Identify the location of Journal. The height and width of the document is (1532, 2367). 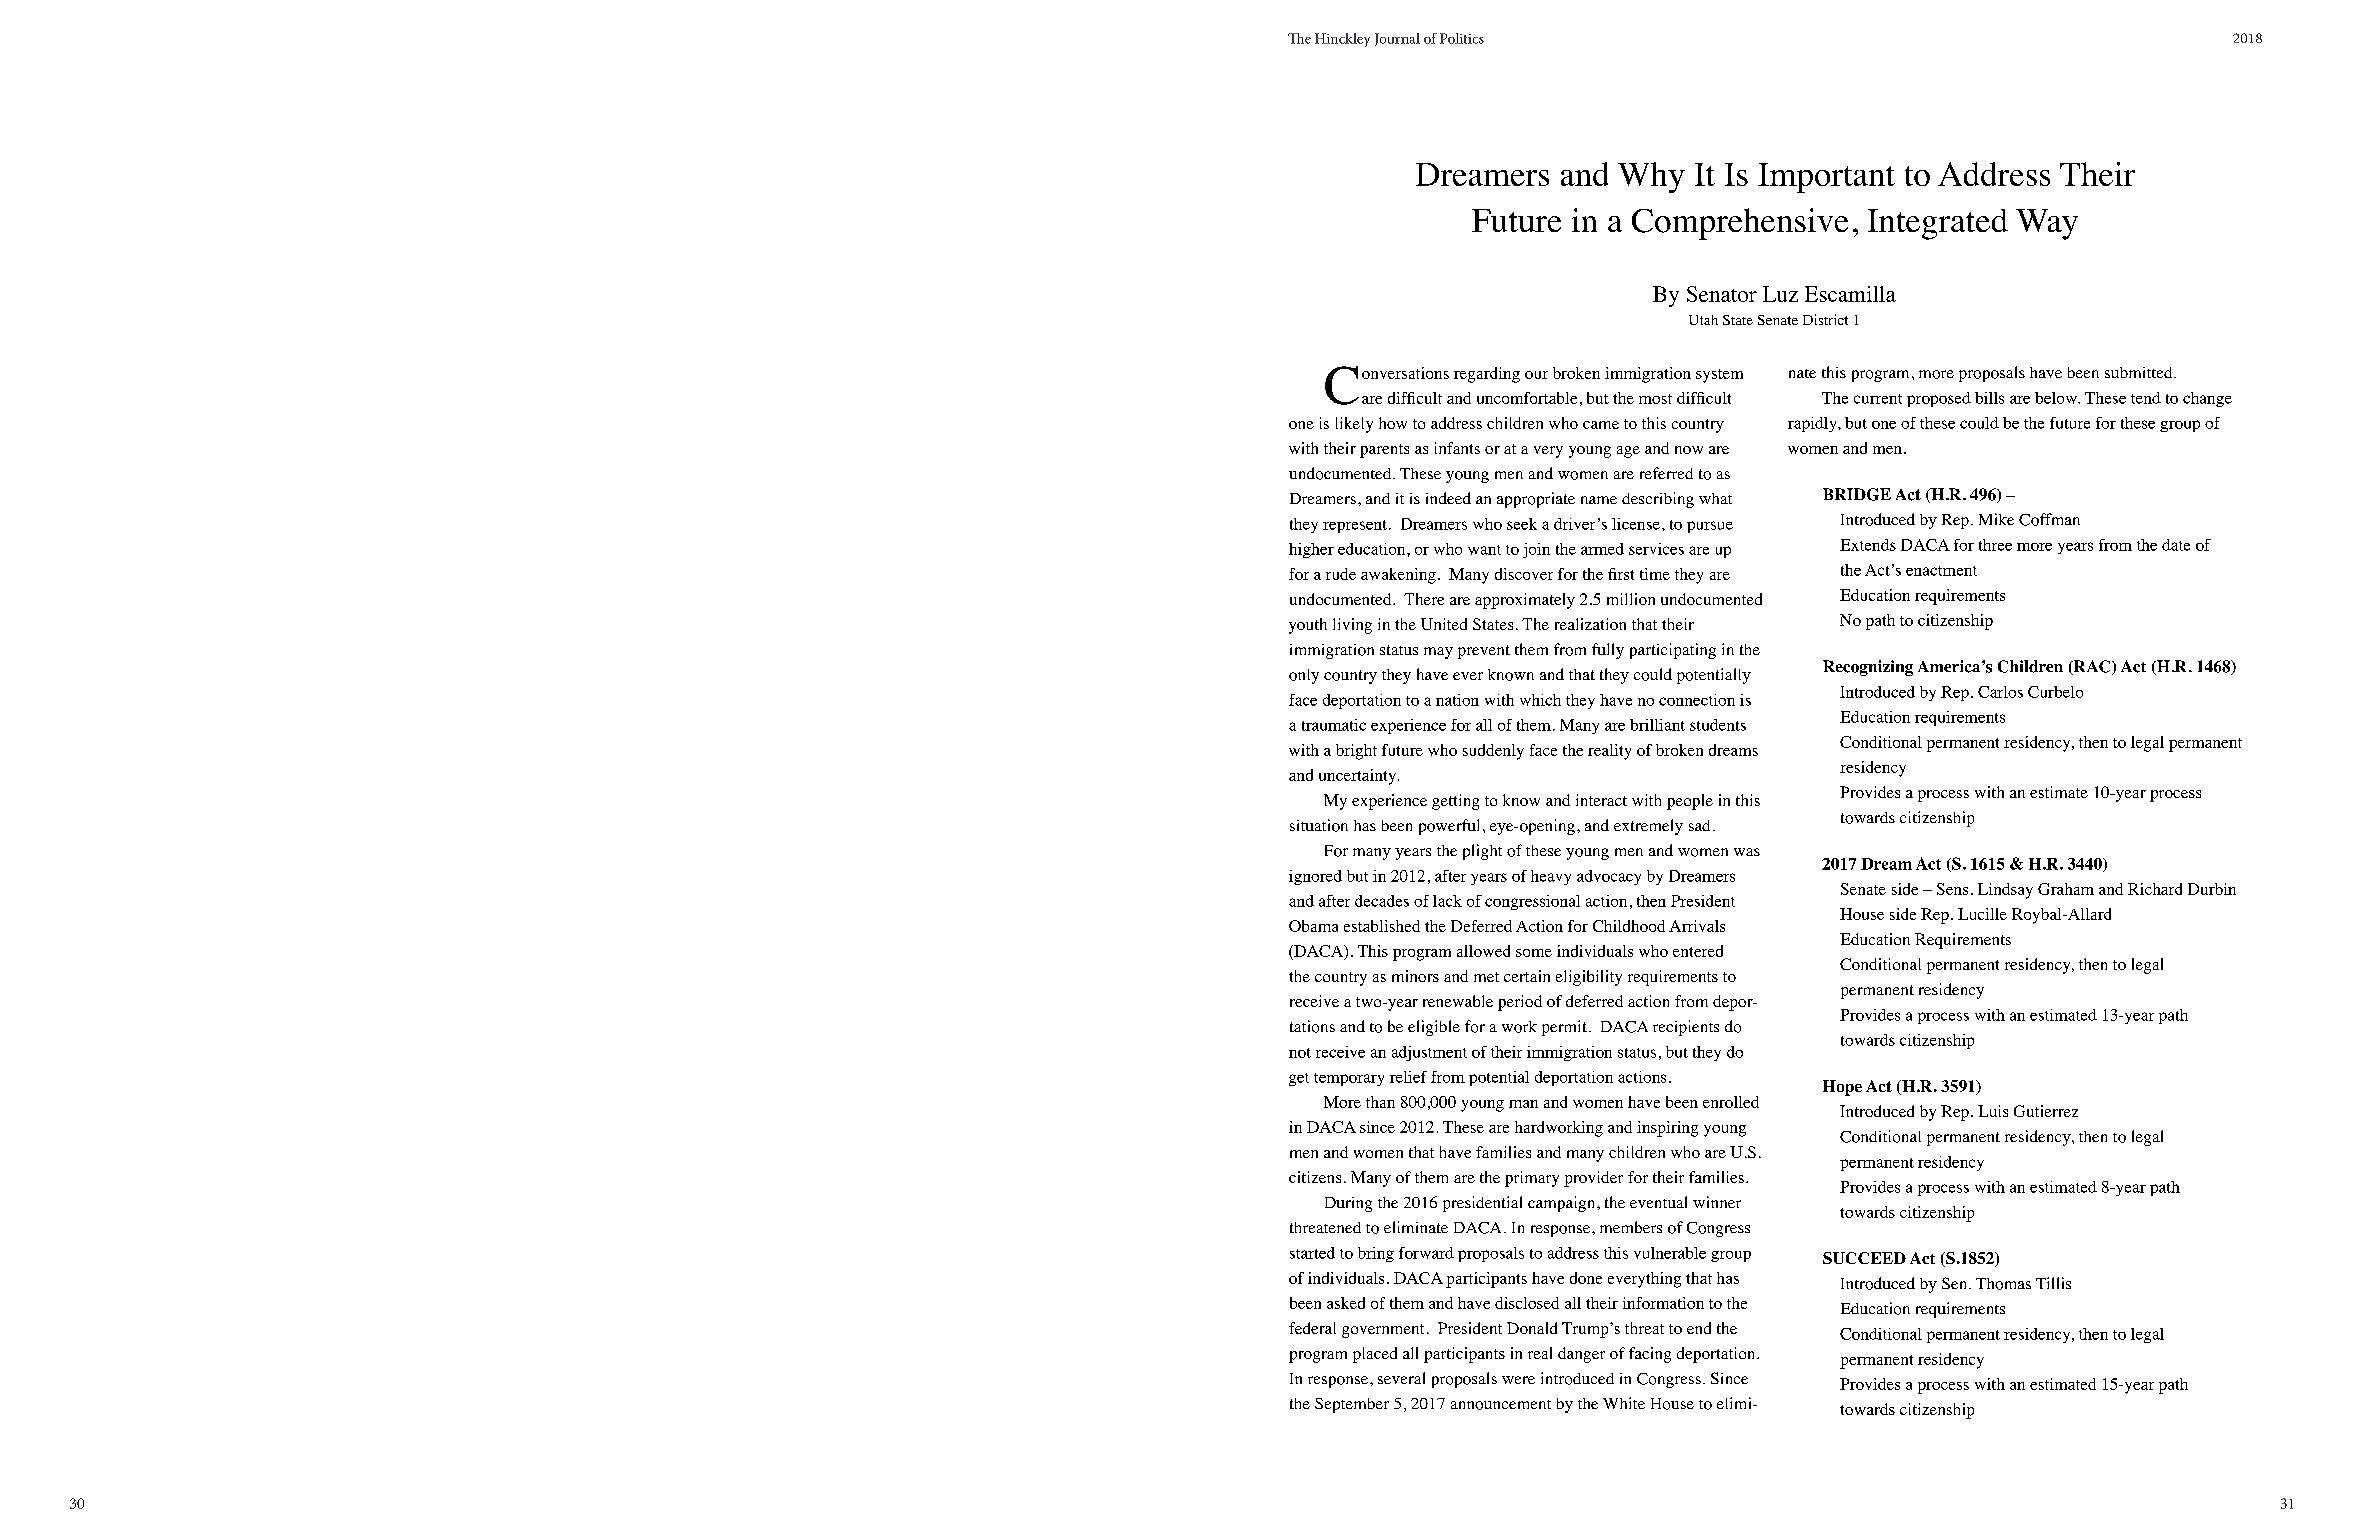
(1397, 39).
